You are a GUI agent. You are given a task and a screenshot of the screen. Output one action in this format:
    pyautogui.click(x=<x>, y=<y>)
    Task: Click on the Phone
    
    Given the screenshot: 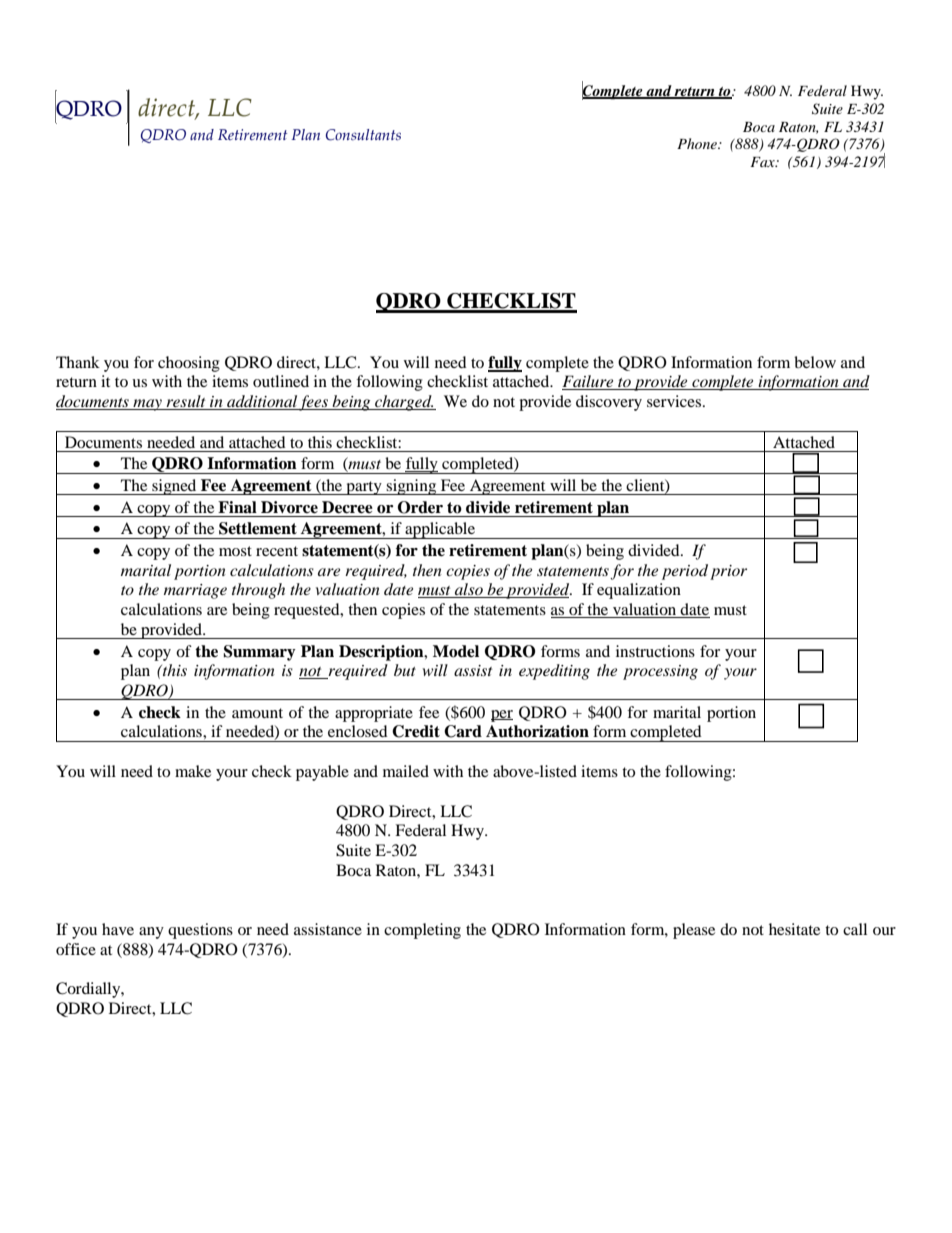 What is the action you would take?
    pyautogui.click(x=698, y=143)
